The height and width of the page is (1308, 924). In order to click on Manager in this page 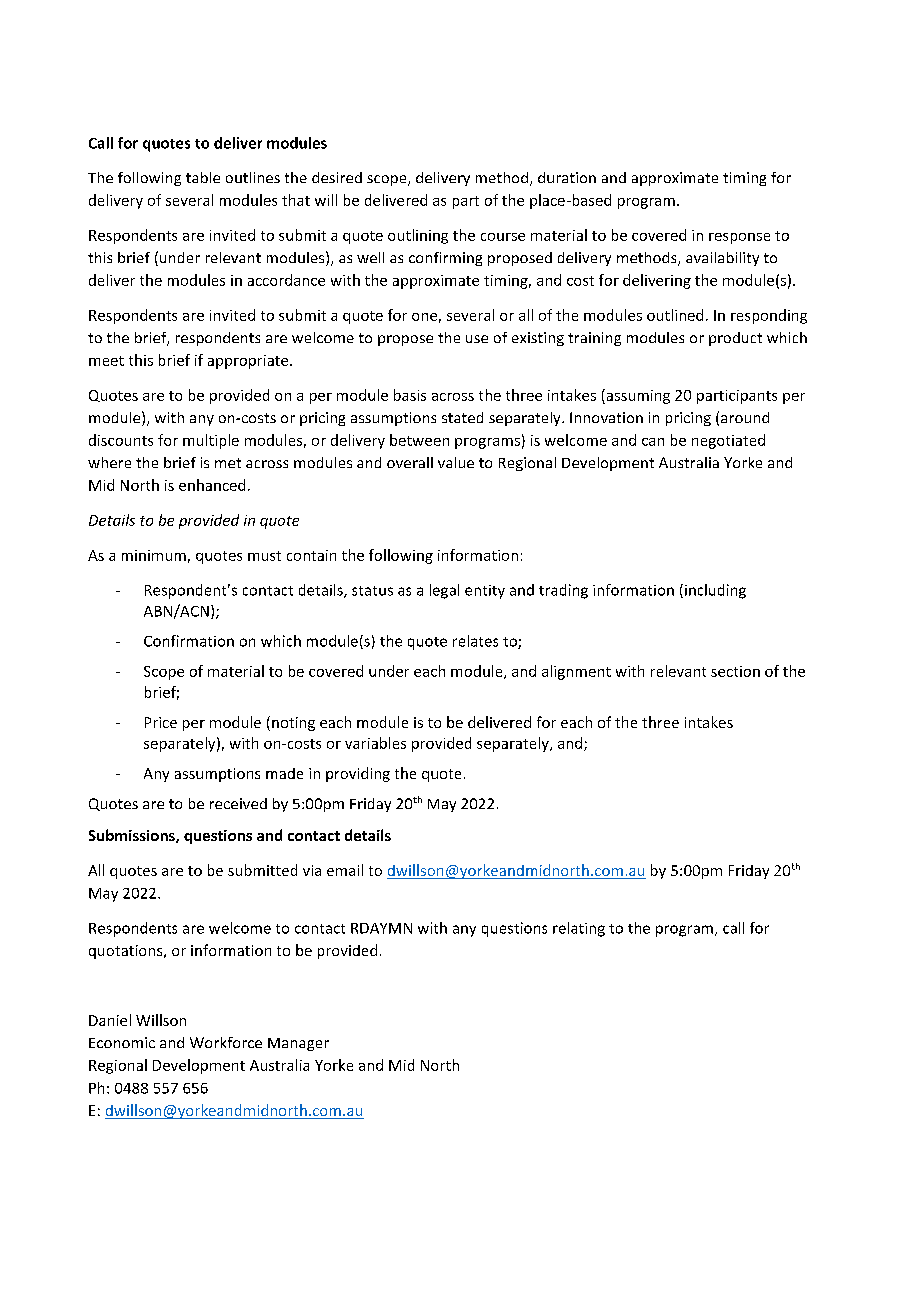, I will do `click(298, 1044)`.
